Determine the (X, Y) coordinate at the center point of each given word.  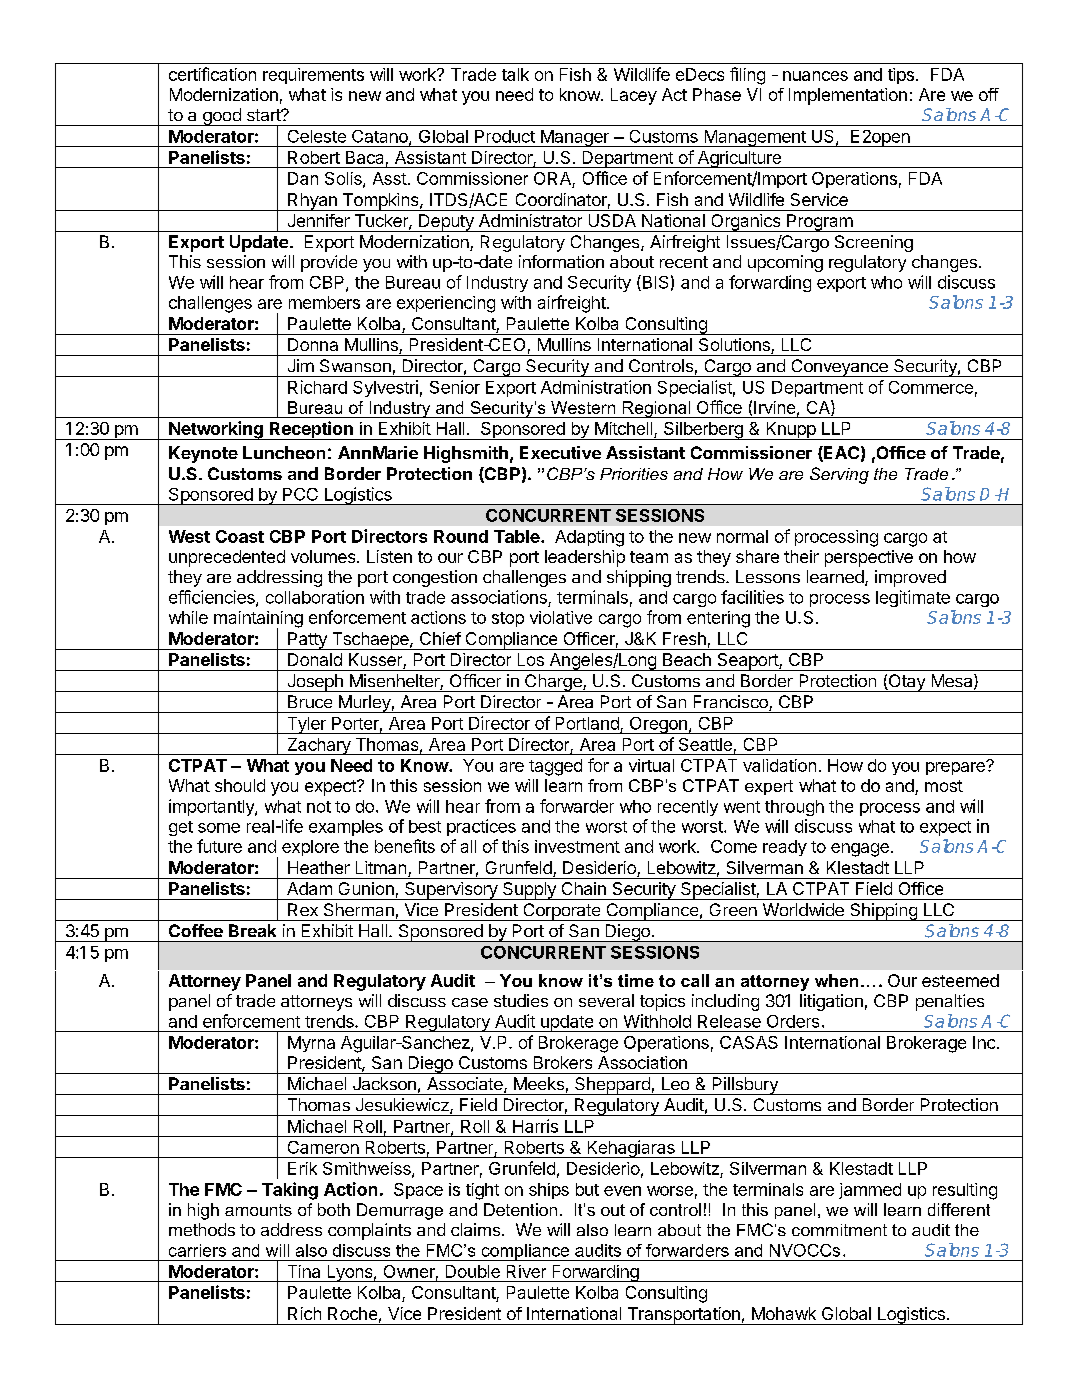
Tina (304, 1271)
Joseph (315, 683)
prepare (956, 768)
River (526, 1271)
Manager (574, 138)
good (222, 117)
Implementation (848, 96)
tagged (555, 767)
